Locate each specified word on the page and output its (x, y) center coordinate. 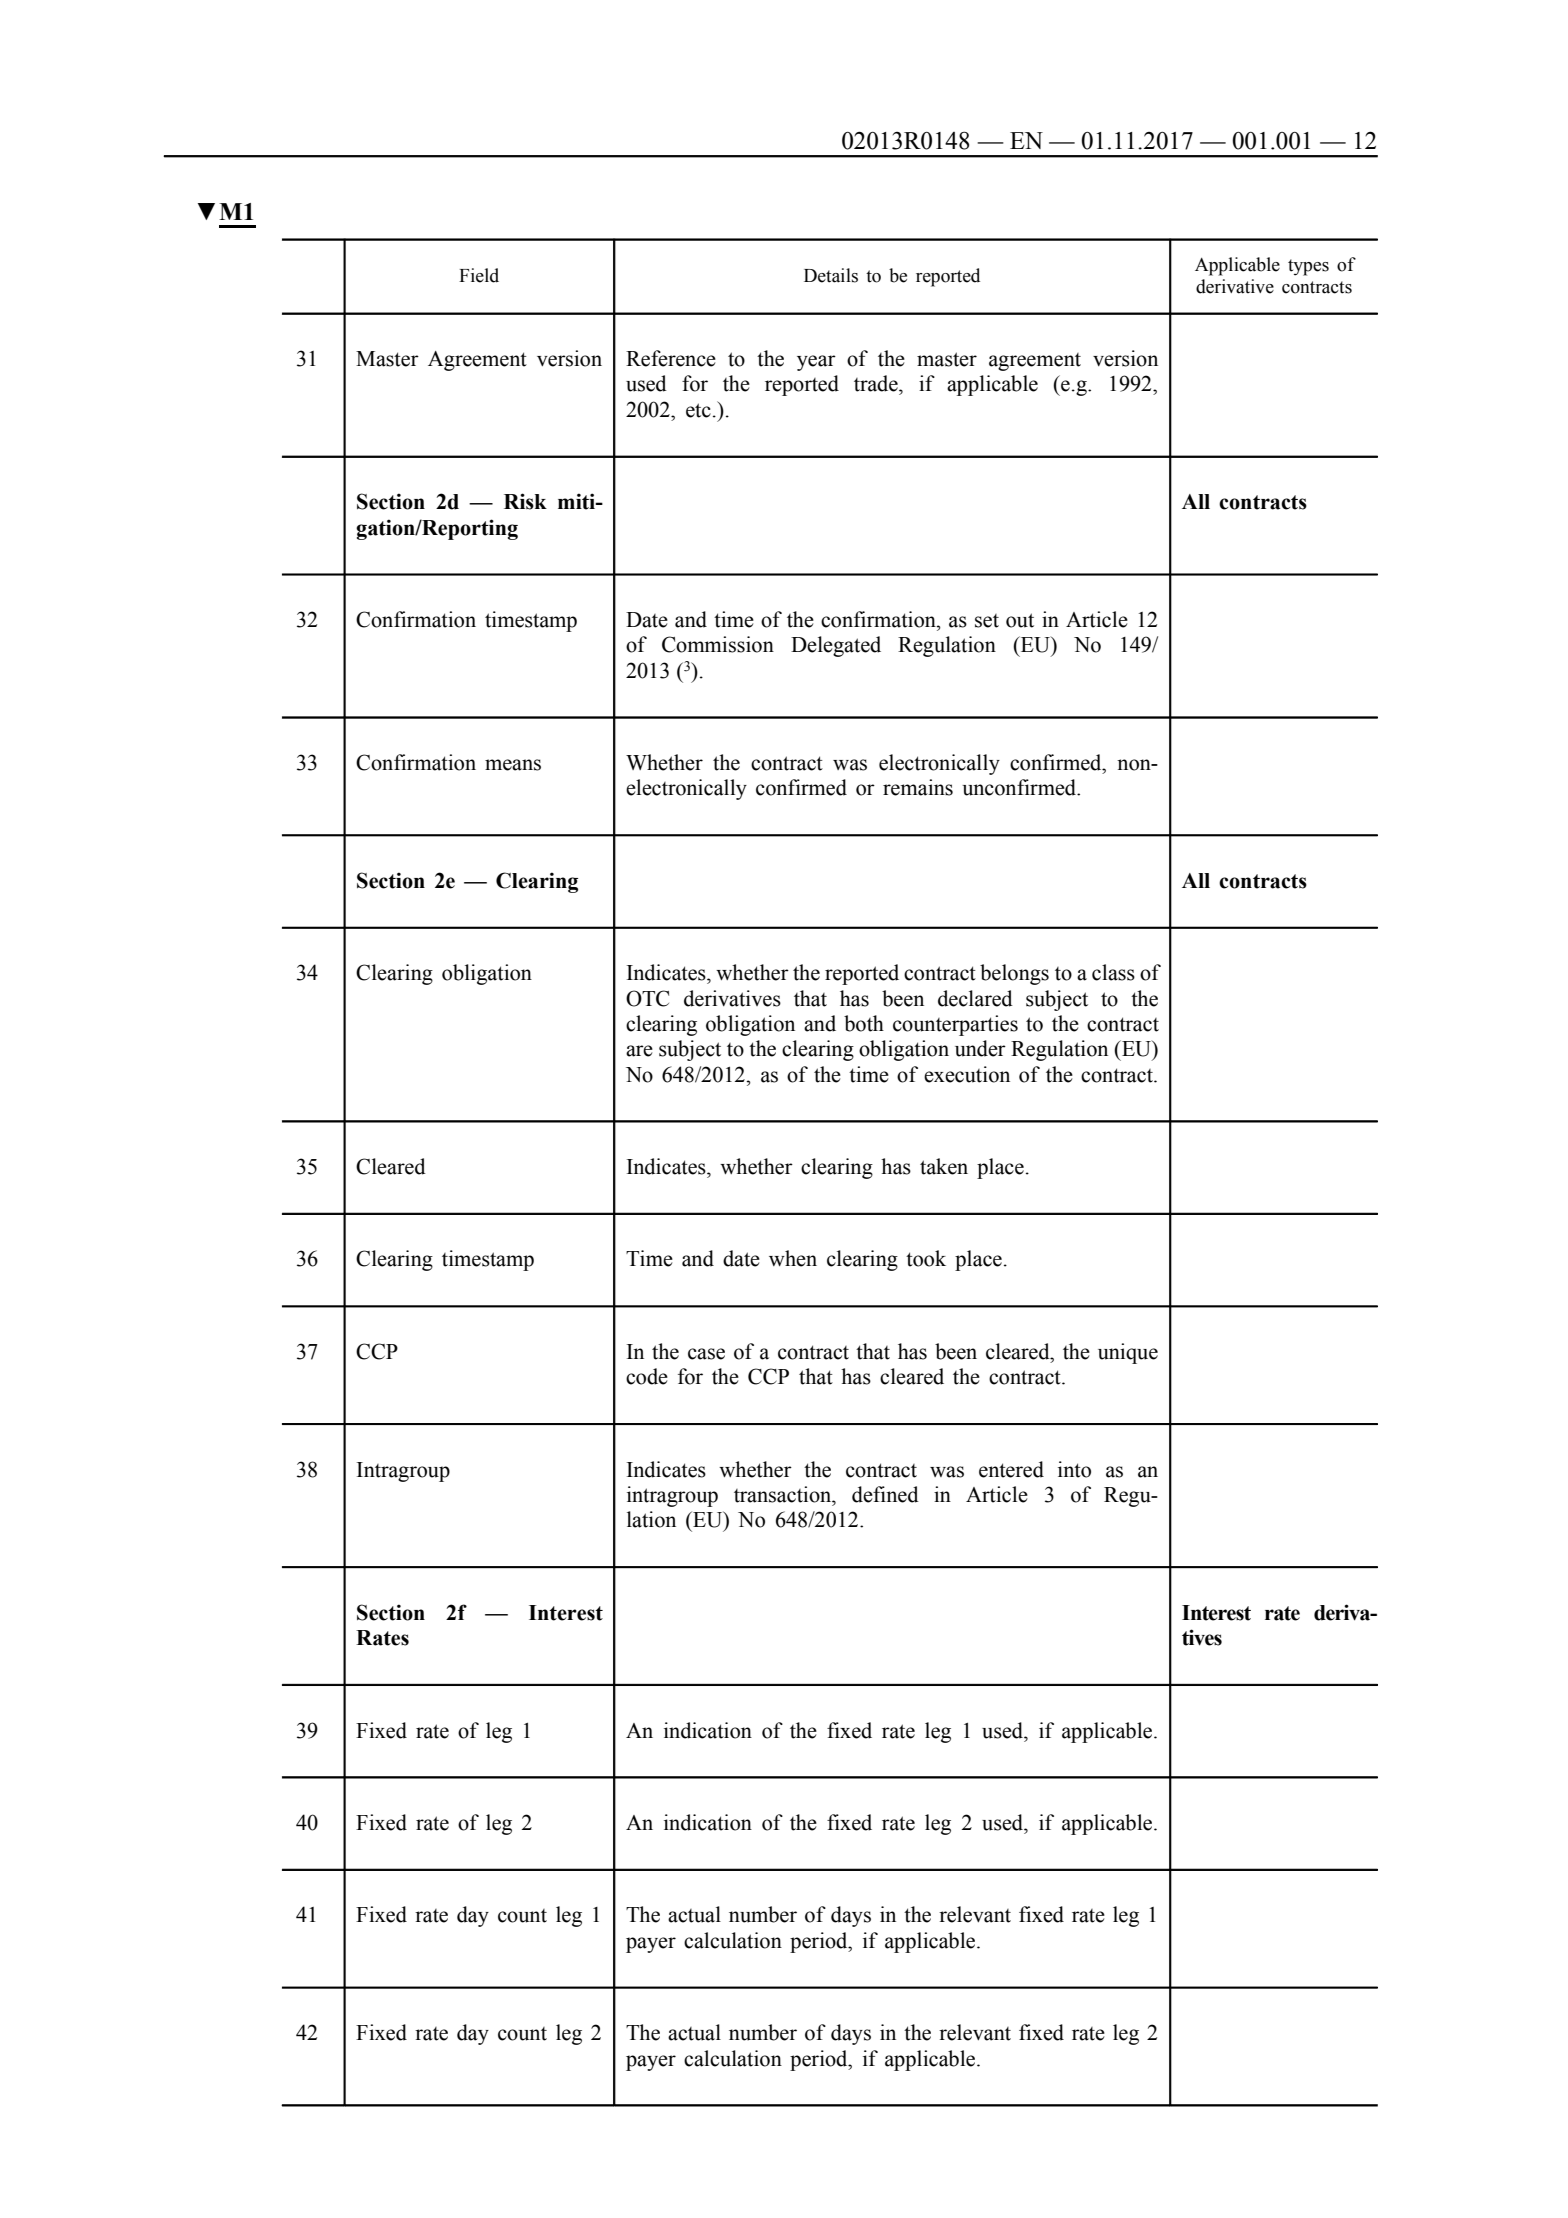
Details (831, 275)
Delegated (836, 646)
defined (885, 1494)
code (647, 1376)
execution (967, 1074)
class (1113, 972)
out (1020, 620)
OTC (647, 998)
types (1308, 267)
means (513, 765)
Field (479, 275)
